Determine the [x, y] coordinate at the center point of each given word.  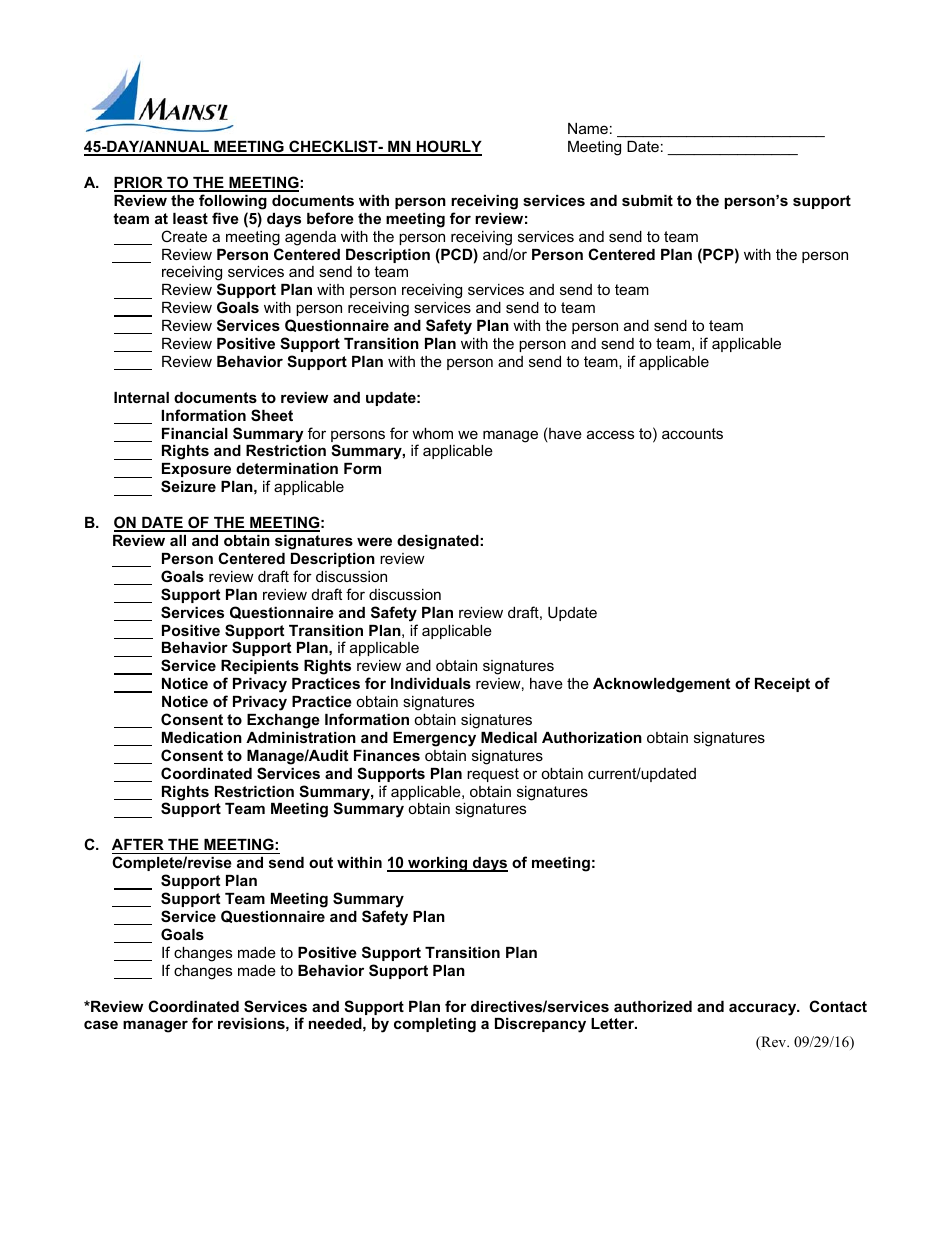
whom [432, 433]
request [493, 775]
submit [647, 200]
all [178, 540]
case [101, 1024]
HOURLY [448, 147]
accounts [692, 433]
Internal [141, 397]
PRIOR [139, 183]
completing [435, 1025]
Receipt [782, 685]
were [374, 541]
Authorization [592, 737]
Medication [202, 737]
